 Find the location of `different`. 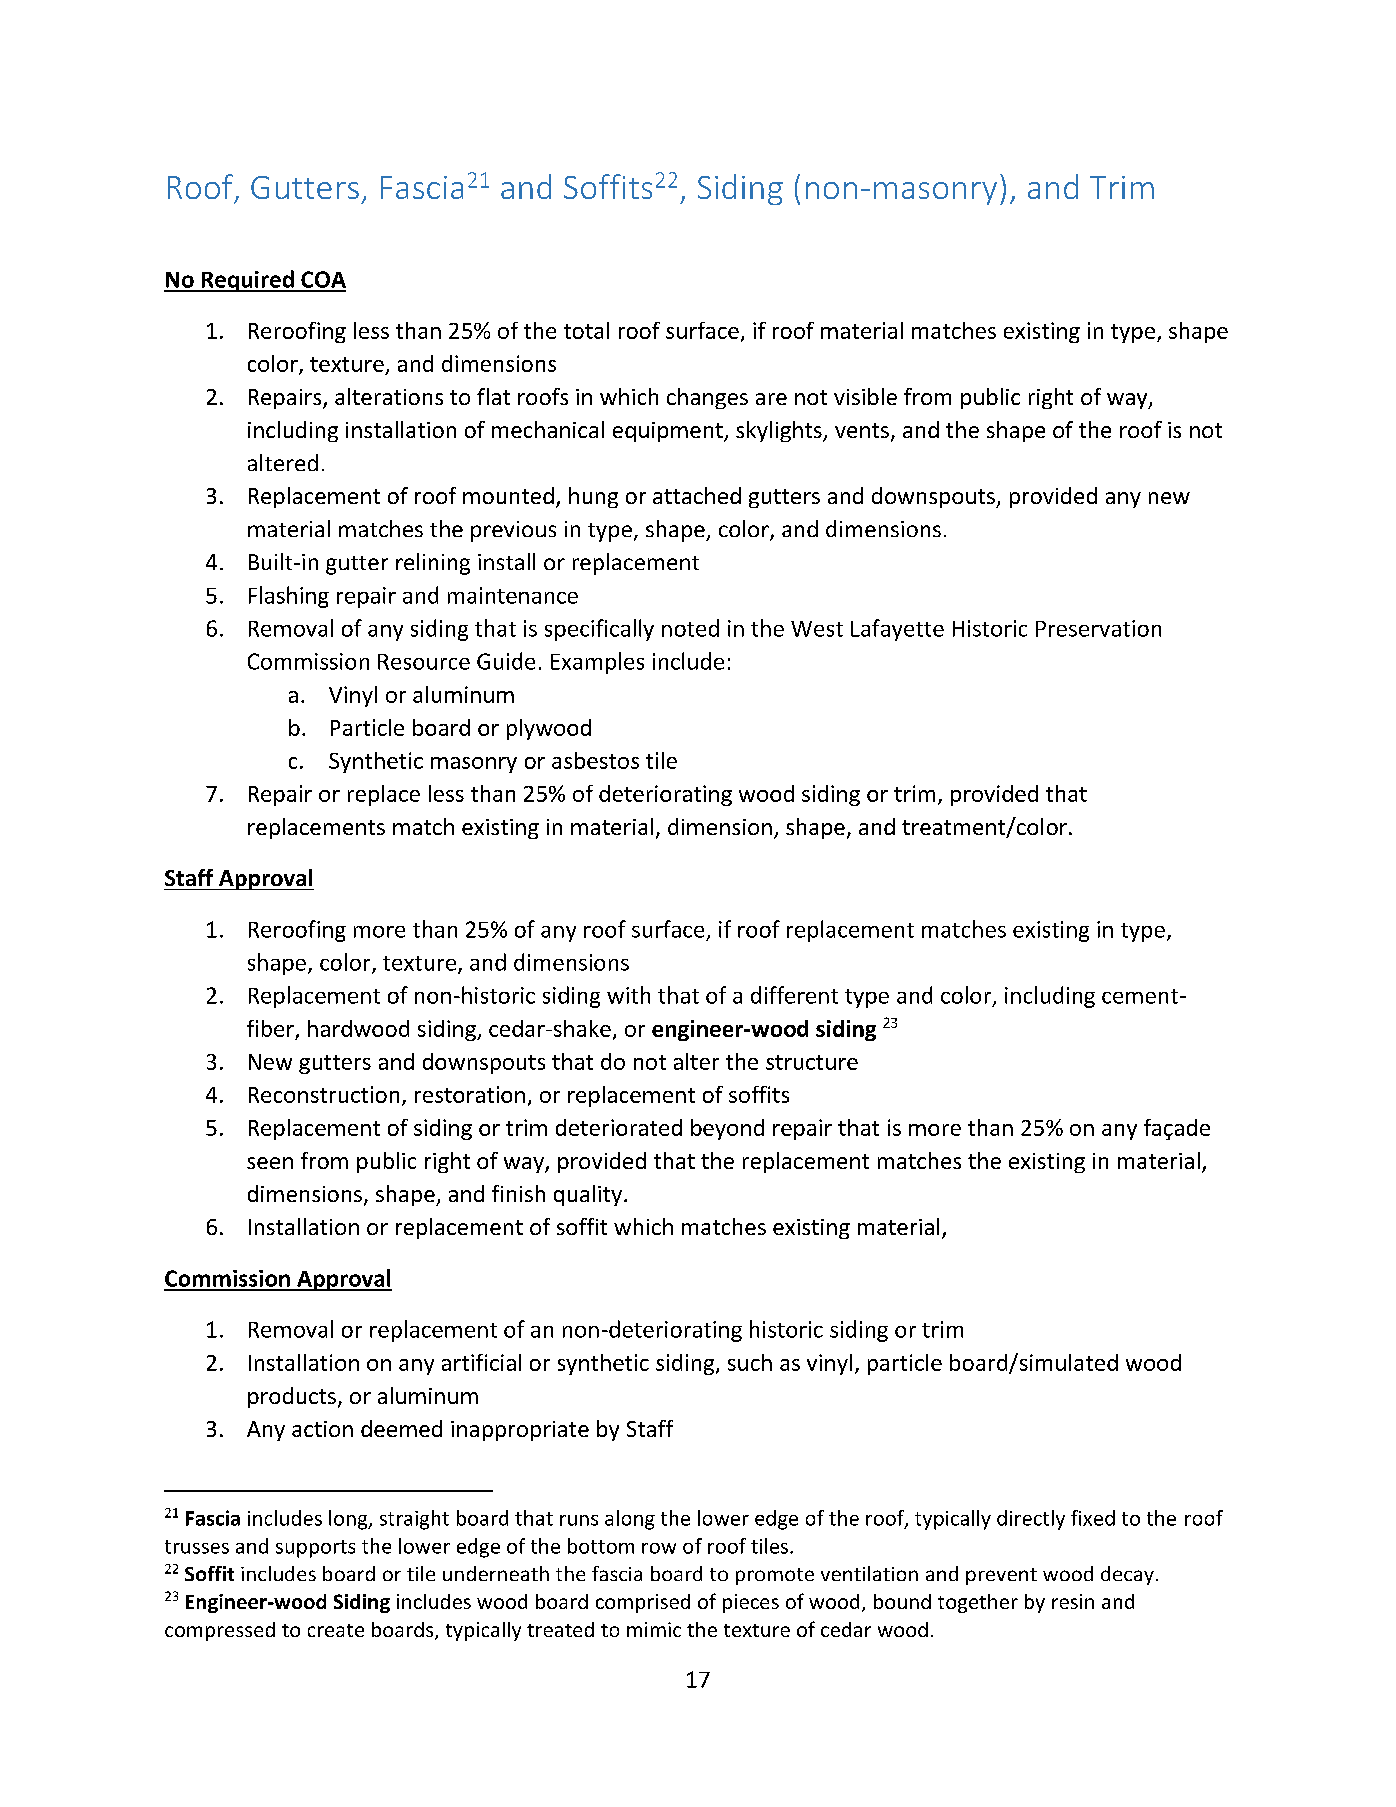

different is located at coordinates (794, 995).
